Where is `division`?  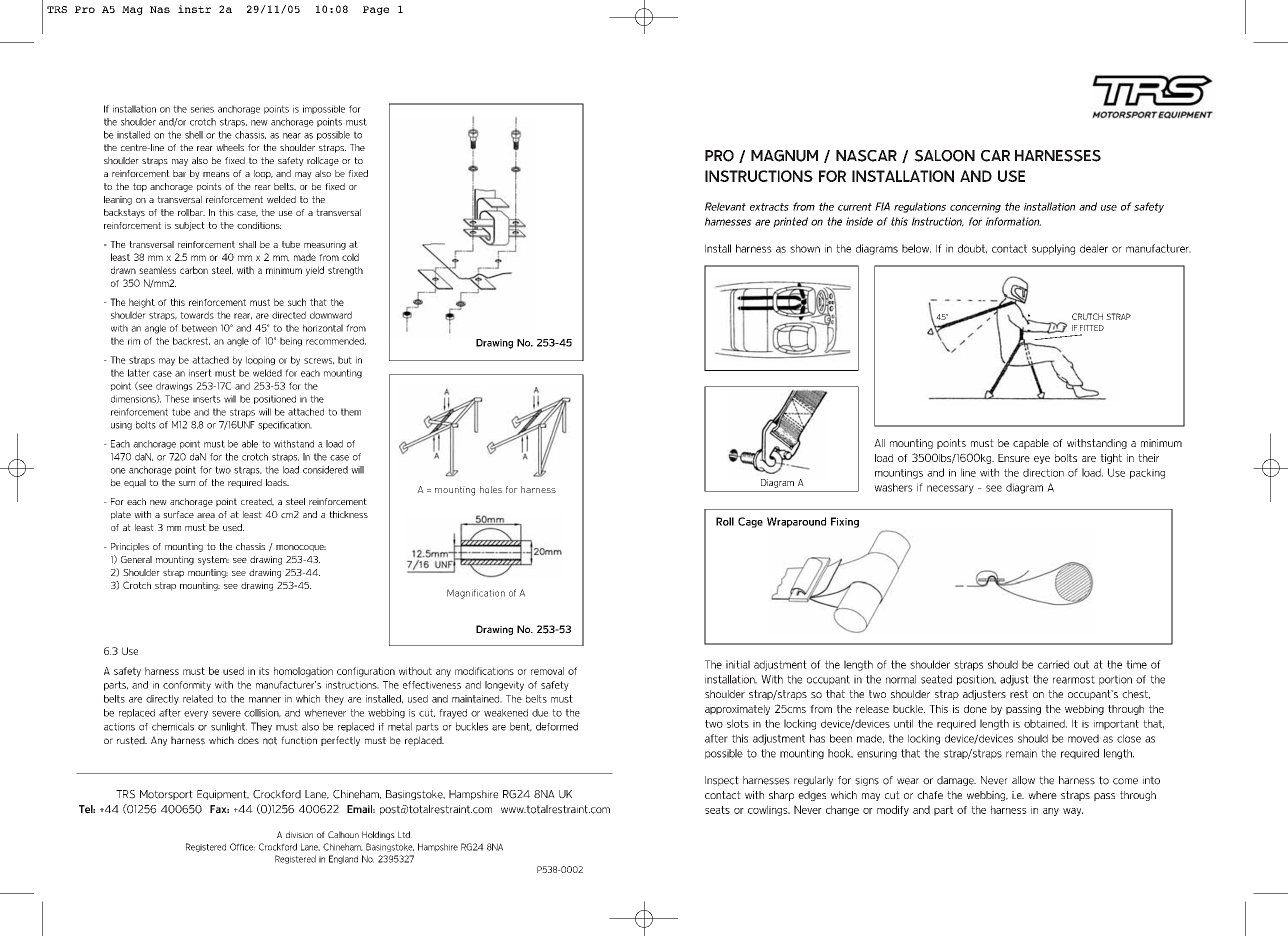 division is located at coordinates (299, 834).
